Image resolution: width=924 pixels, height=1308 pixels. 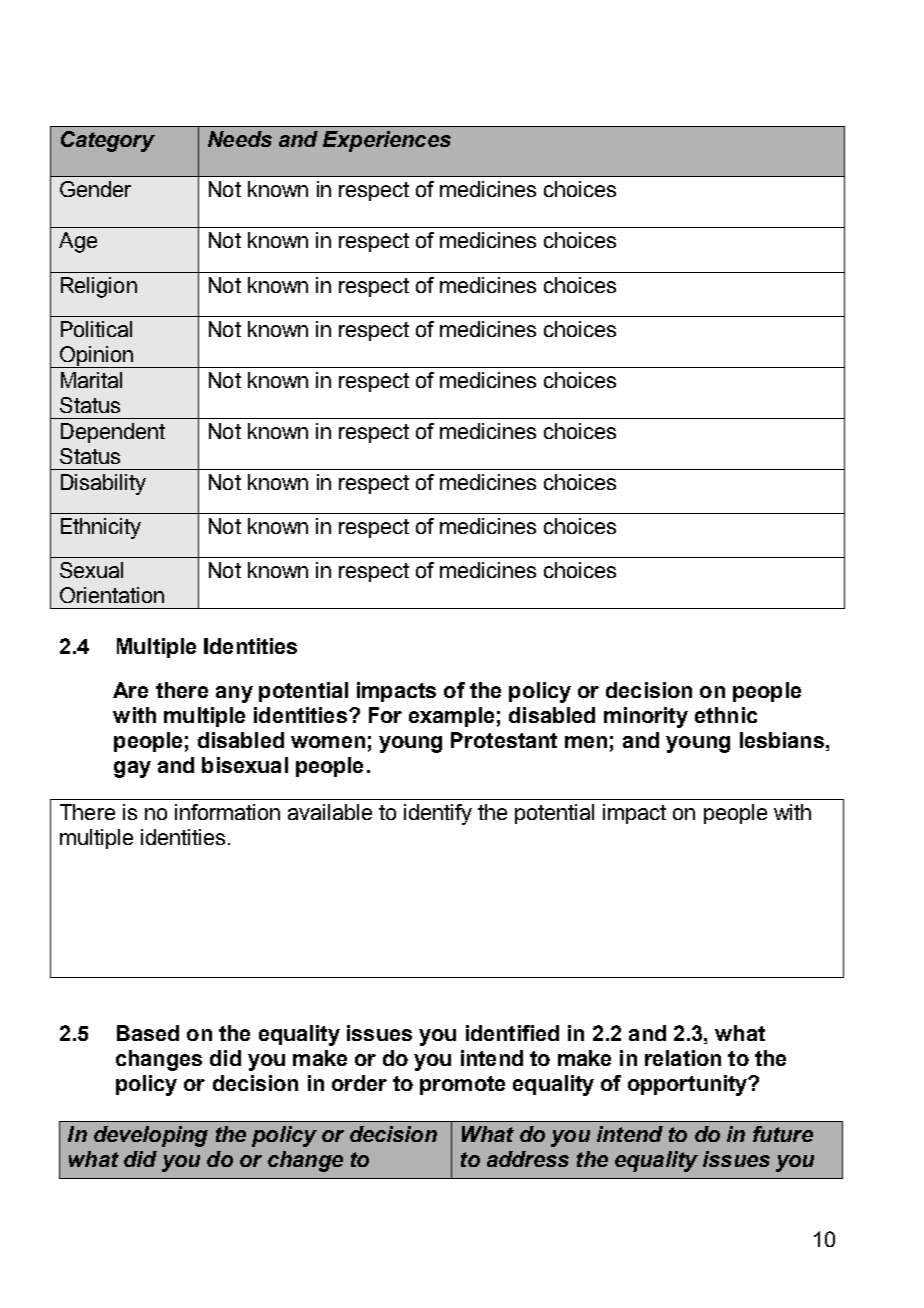 What do you see at coordinates (227, 812) in the page?
I see `information` at bounding box center [227, 812].
